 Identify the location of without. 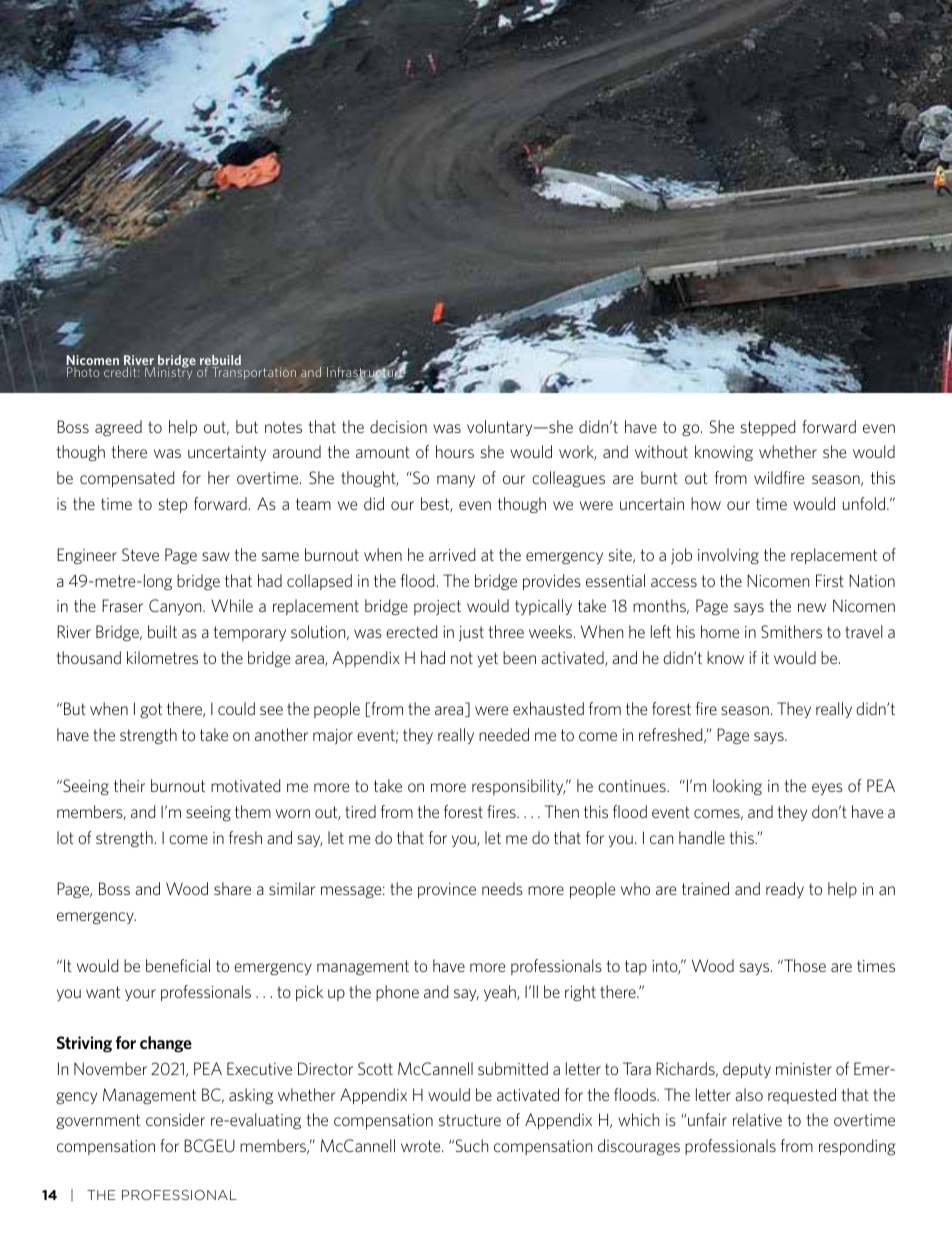
(661, 451).
